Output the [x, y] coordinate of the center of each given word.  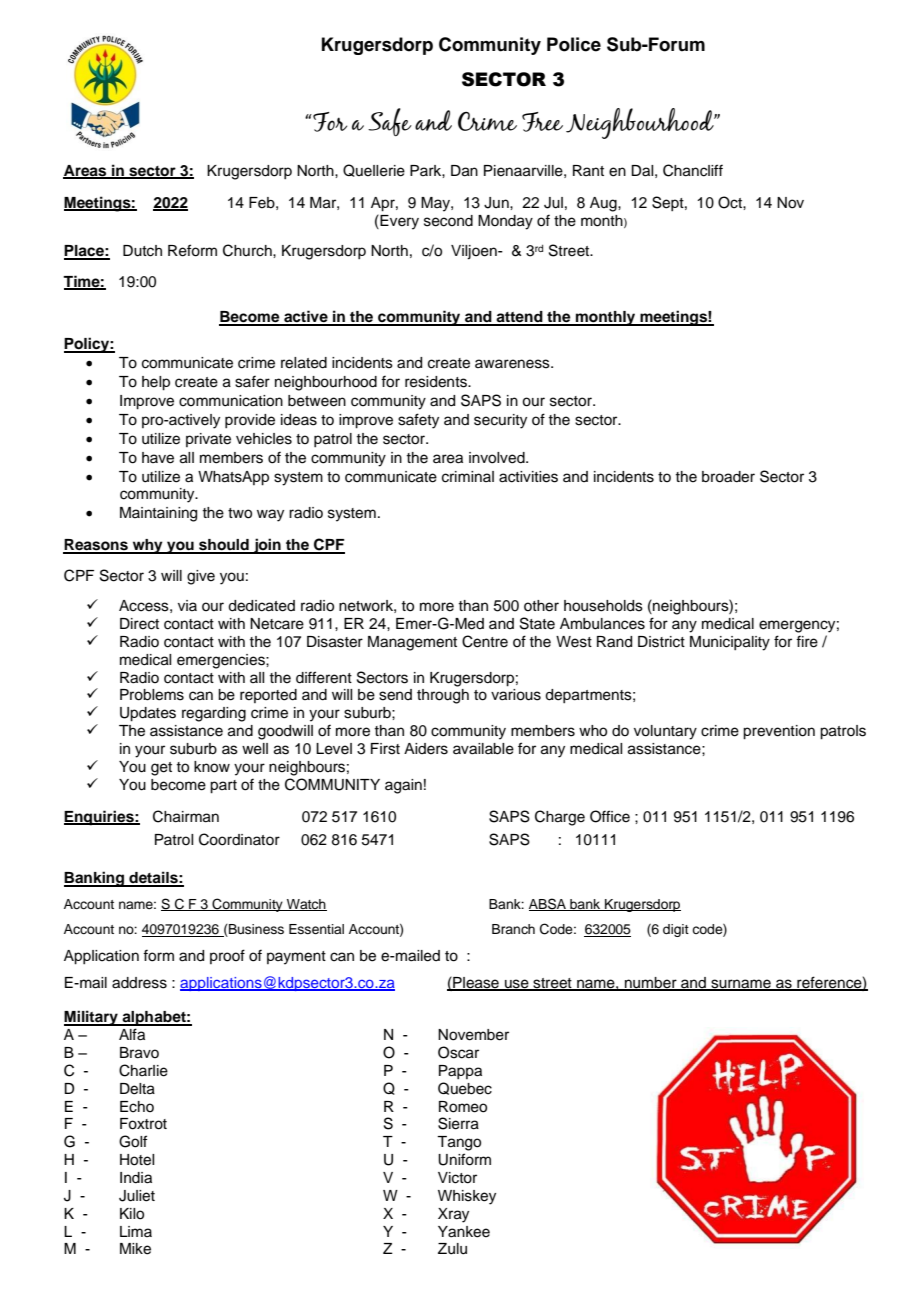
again [403, 786]
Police [574, 44]
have [158, 458]
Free [542, 122]
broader [728, 477]
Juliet [137, 1196]
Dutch [142, 251]
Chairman [186, 816]
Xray [453, 1215]
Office [610, 816]
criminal [468, 477]
